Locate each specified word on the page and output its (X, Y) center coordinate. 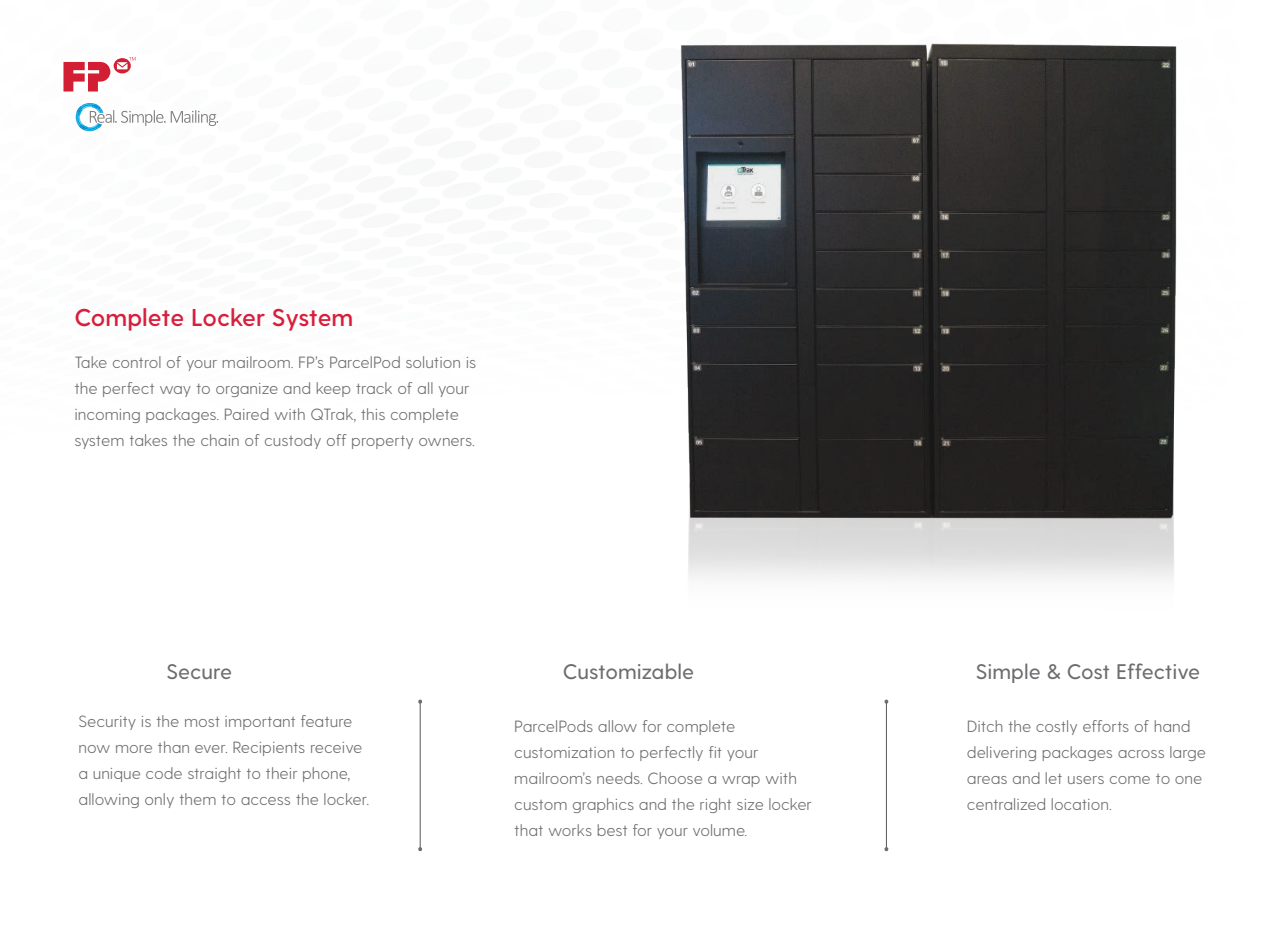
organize (247, 390)
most (202, 722)
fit (715, 752)
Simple (1008, 673)
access (265, 801)
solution (433, 362)
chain (220, 440)
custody (293, 441)
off (337, 440)
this (373, 414)
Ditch (985, 726)
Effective (1158, 671)
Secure (199, 671)
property (382, 442)
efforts (1106, 726)
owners (446, 442)
